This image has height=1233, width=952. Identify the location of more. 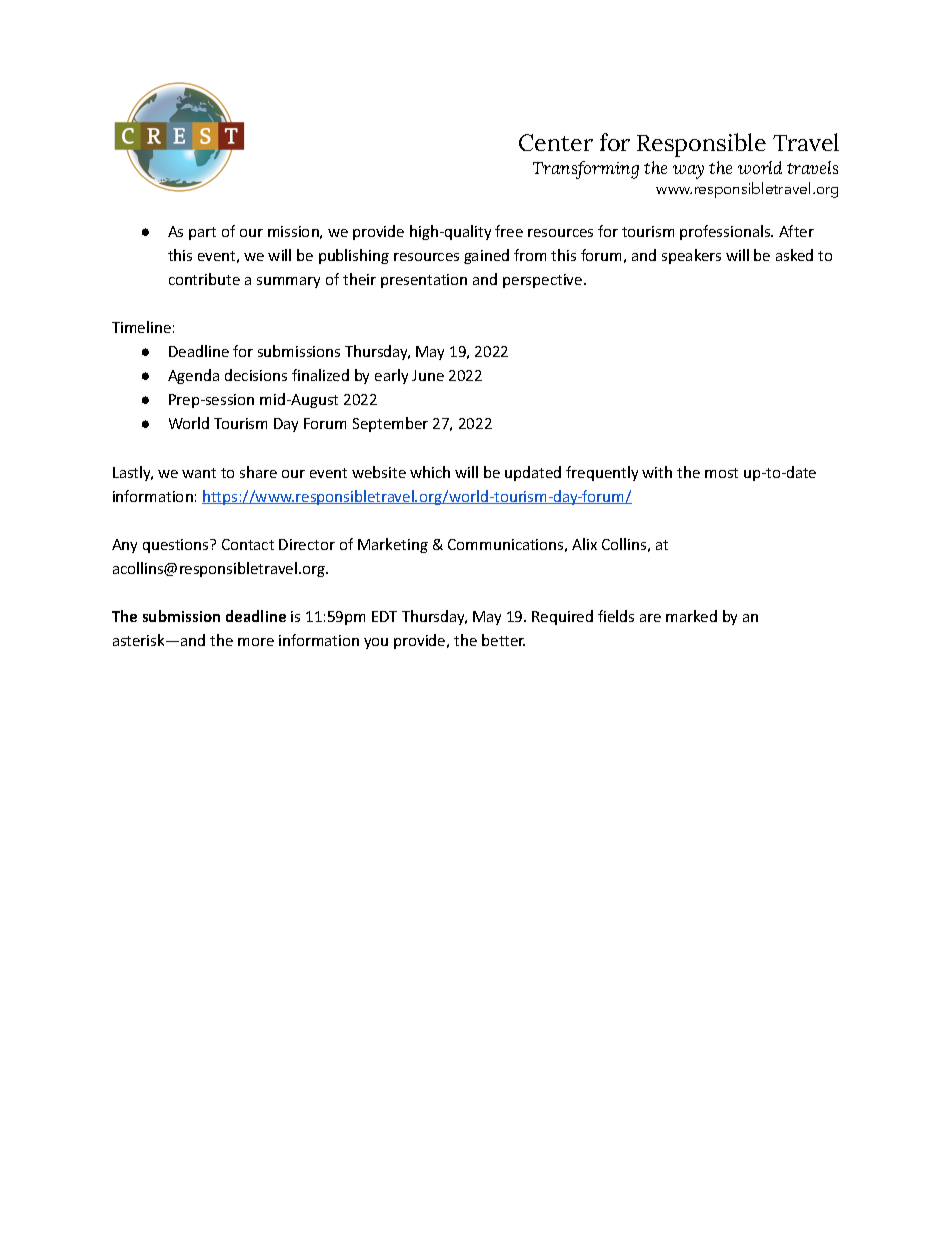
(256, 642).
